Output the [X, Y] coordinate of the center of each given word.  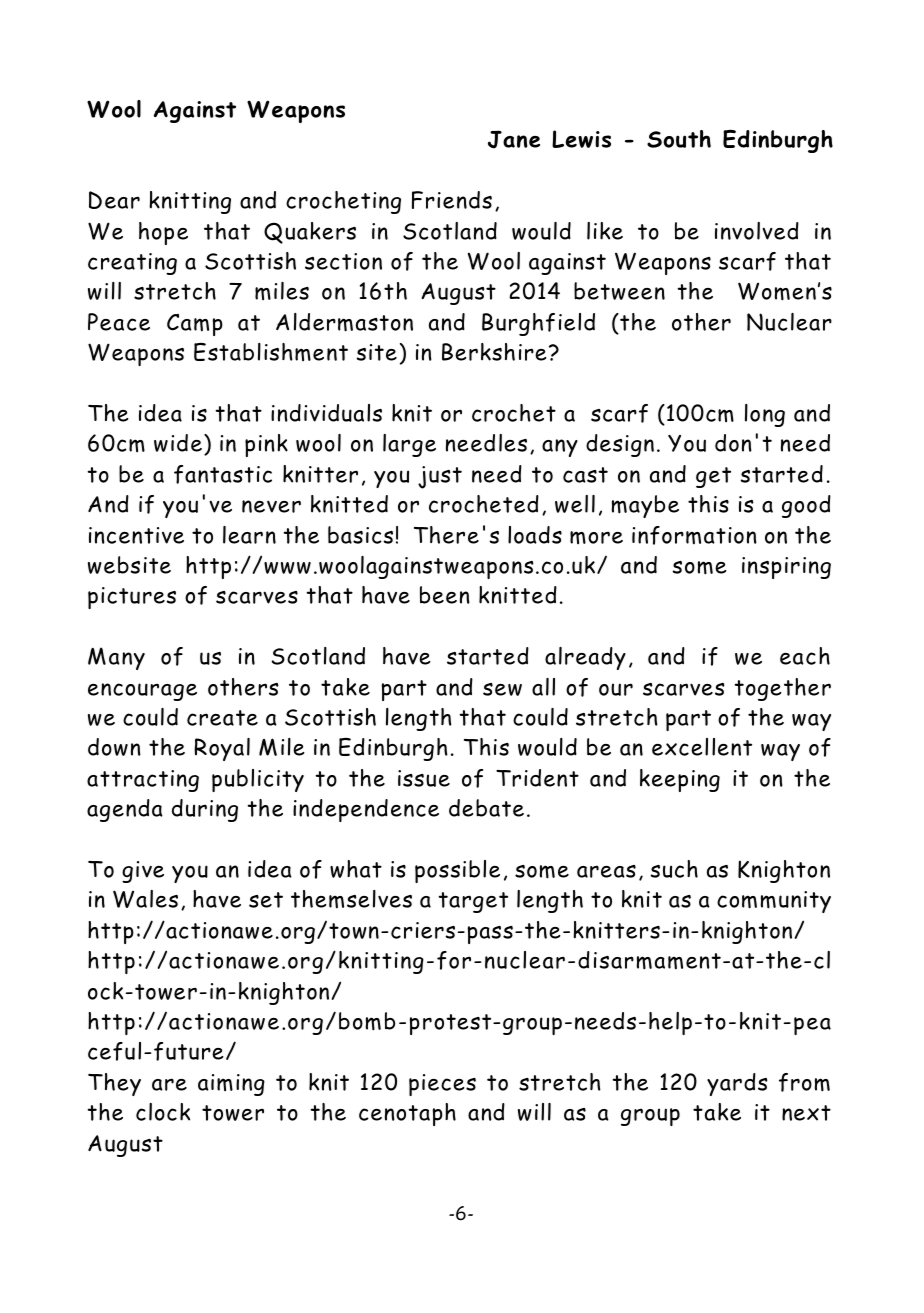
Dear [114, 200]
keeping [680, 780]
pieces [442, 1085]
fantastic [223, 474]
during [205, 810]
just [440, 477]
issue [424, 778]
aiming [231, 1085]
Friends [452, 200]
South [679, 139]
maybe [645, 506]
